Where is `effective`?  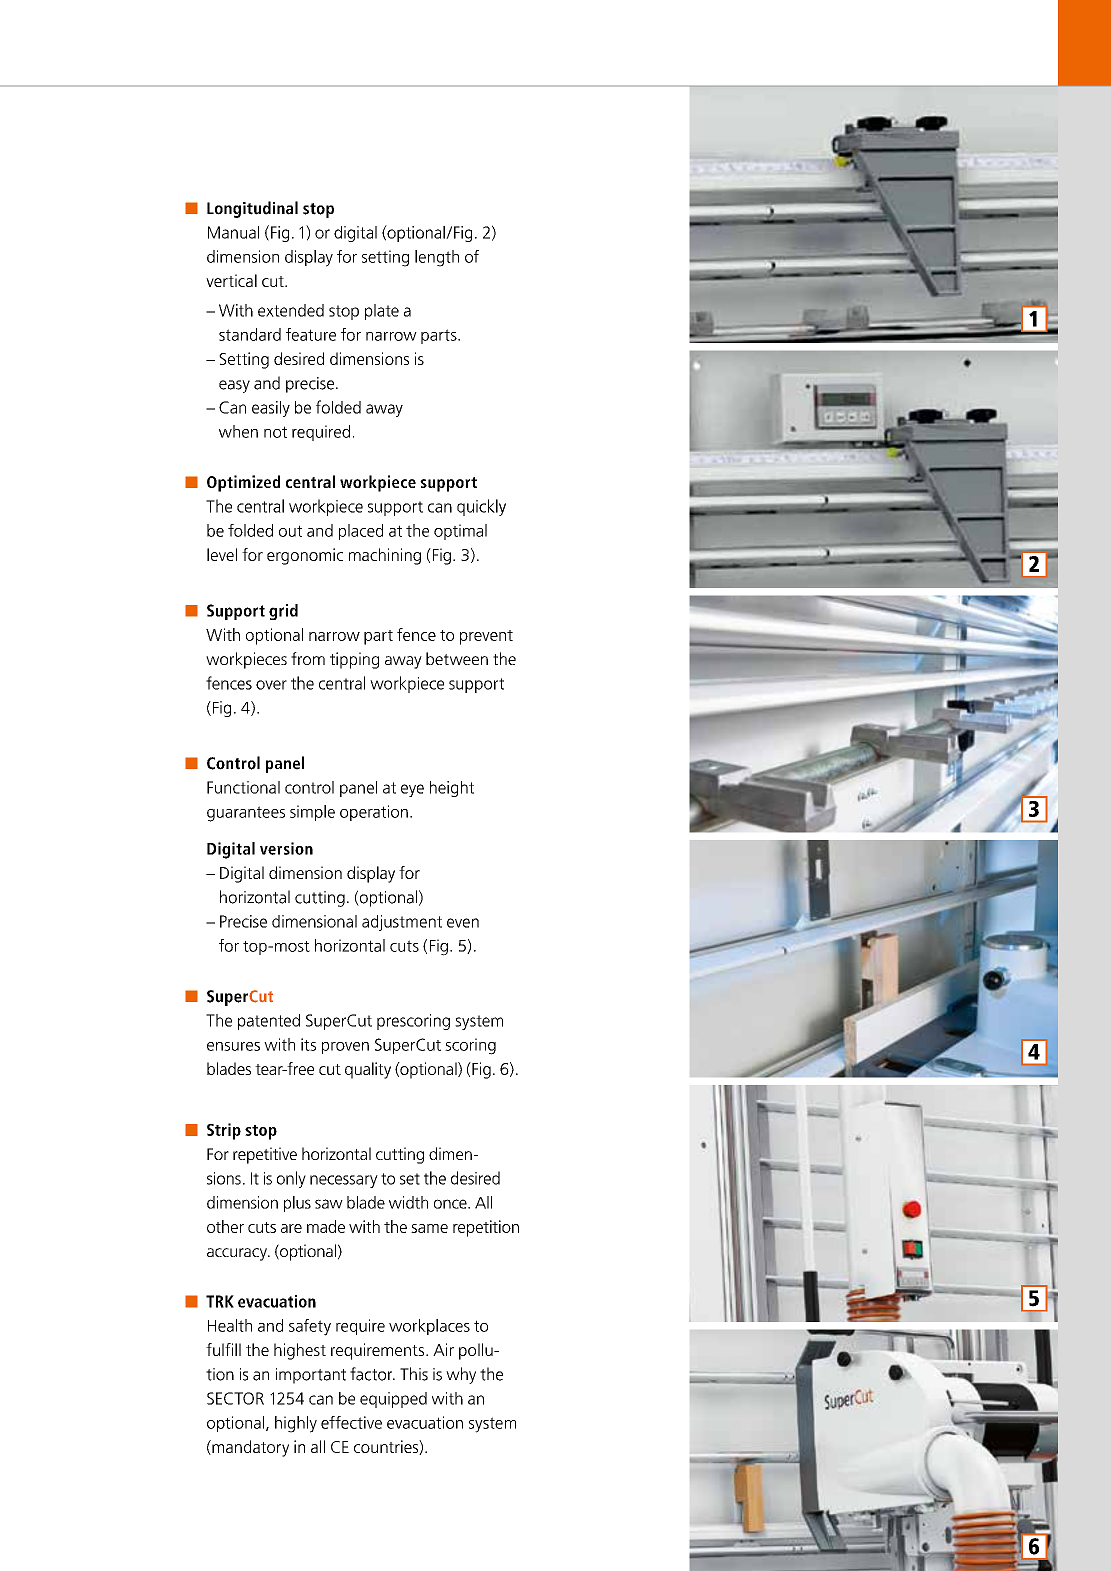 effective is located at coordinates (351, 1422).
